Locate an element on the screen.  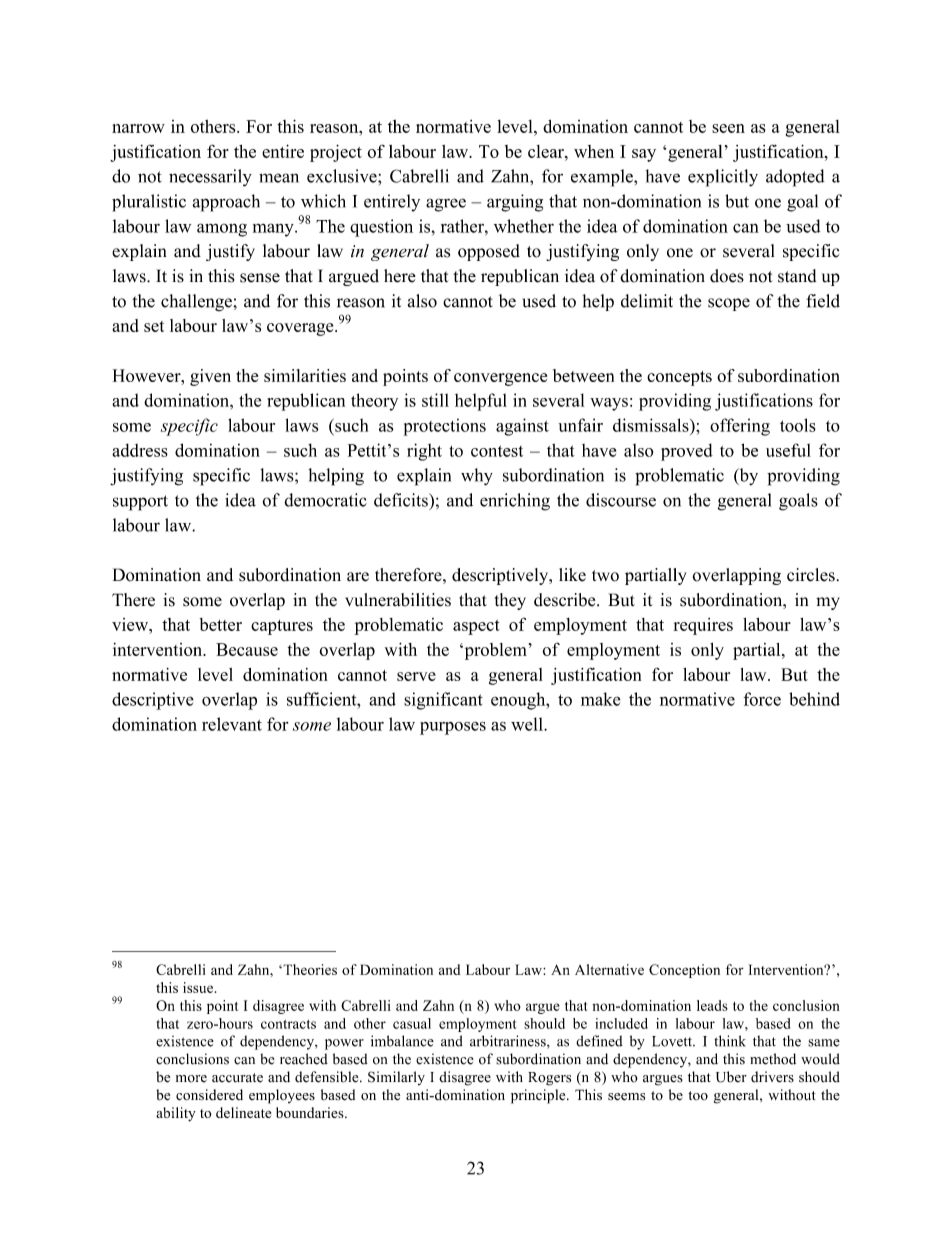
explicitly is located at coordinates (723, 178).
